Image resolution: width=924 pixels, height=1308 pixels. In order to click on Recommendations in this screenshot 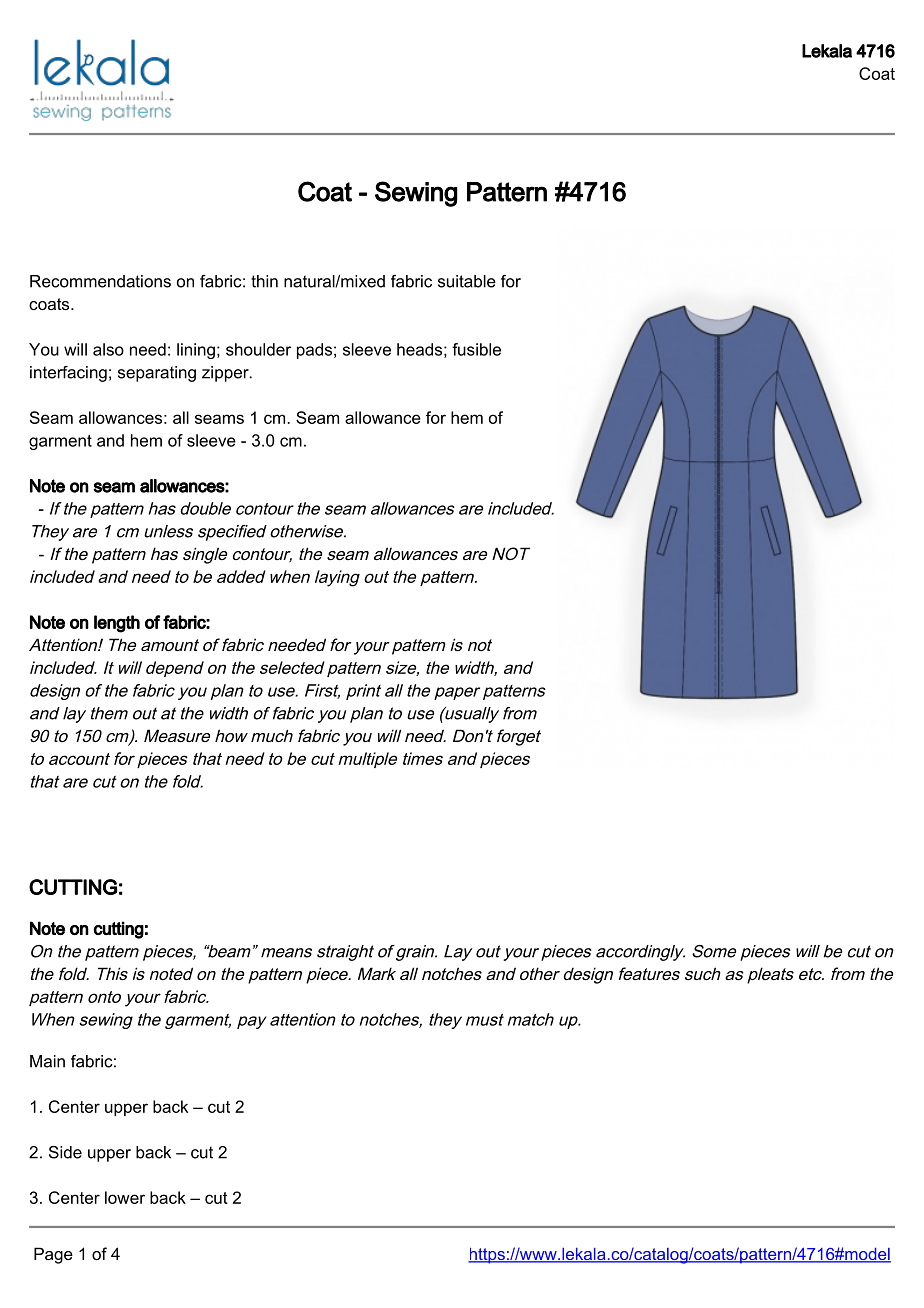, I will do `click(100, 281)`.
